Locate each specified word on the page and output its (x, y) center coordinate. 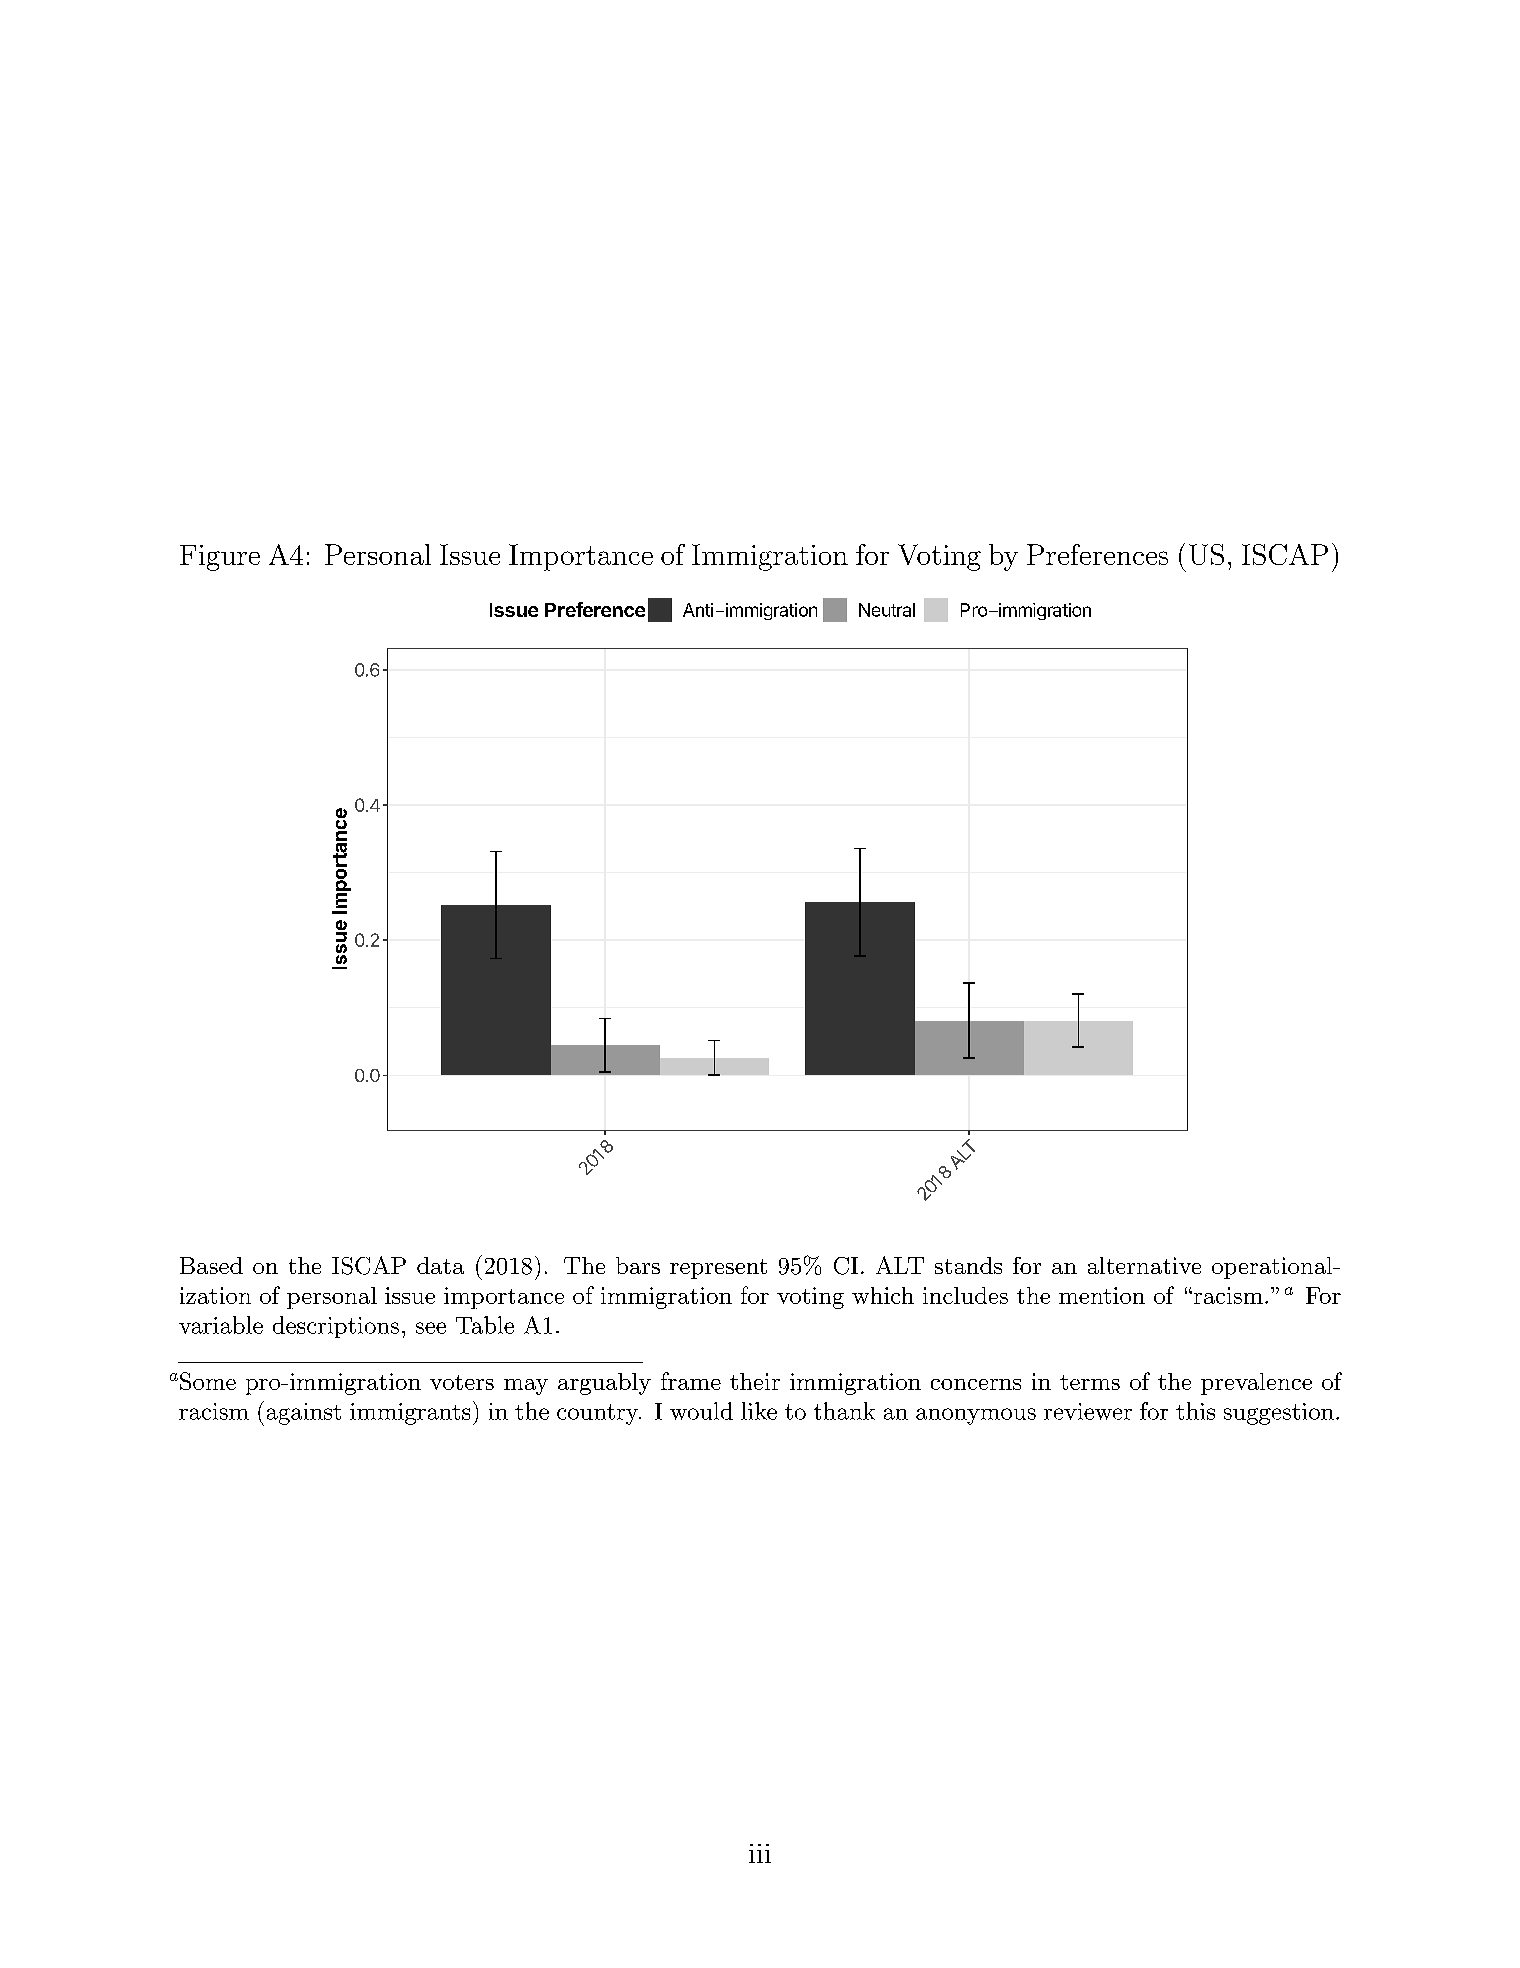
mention (1102, 1295)
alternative (1144, 1265)
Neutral (887, 610)
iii (760, 1853)
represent (718, 1269)
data (440, 1265)
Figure (220, 558)
